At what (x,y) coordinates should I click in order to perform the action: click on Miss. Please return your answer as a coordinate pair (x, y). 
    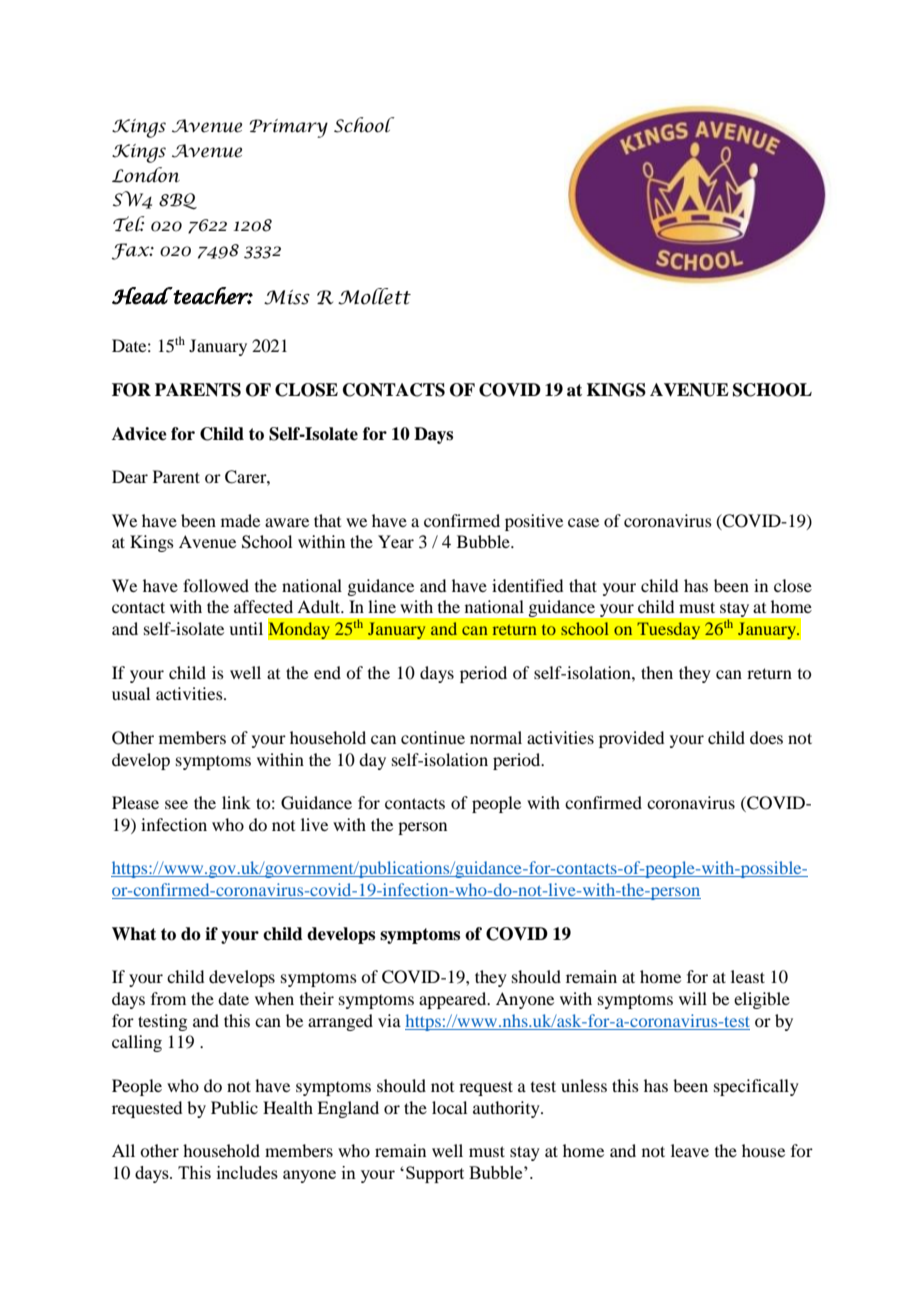
    Looking at the image, I should click on (287, 297).
